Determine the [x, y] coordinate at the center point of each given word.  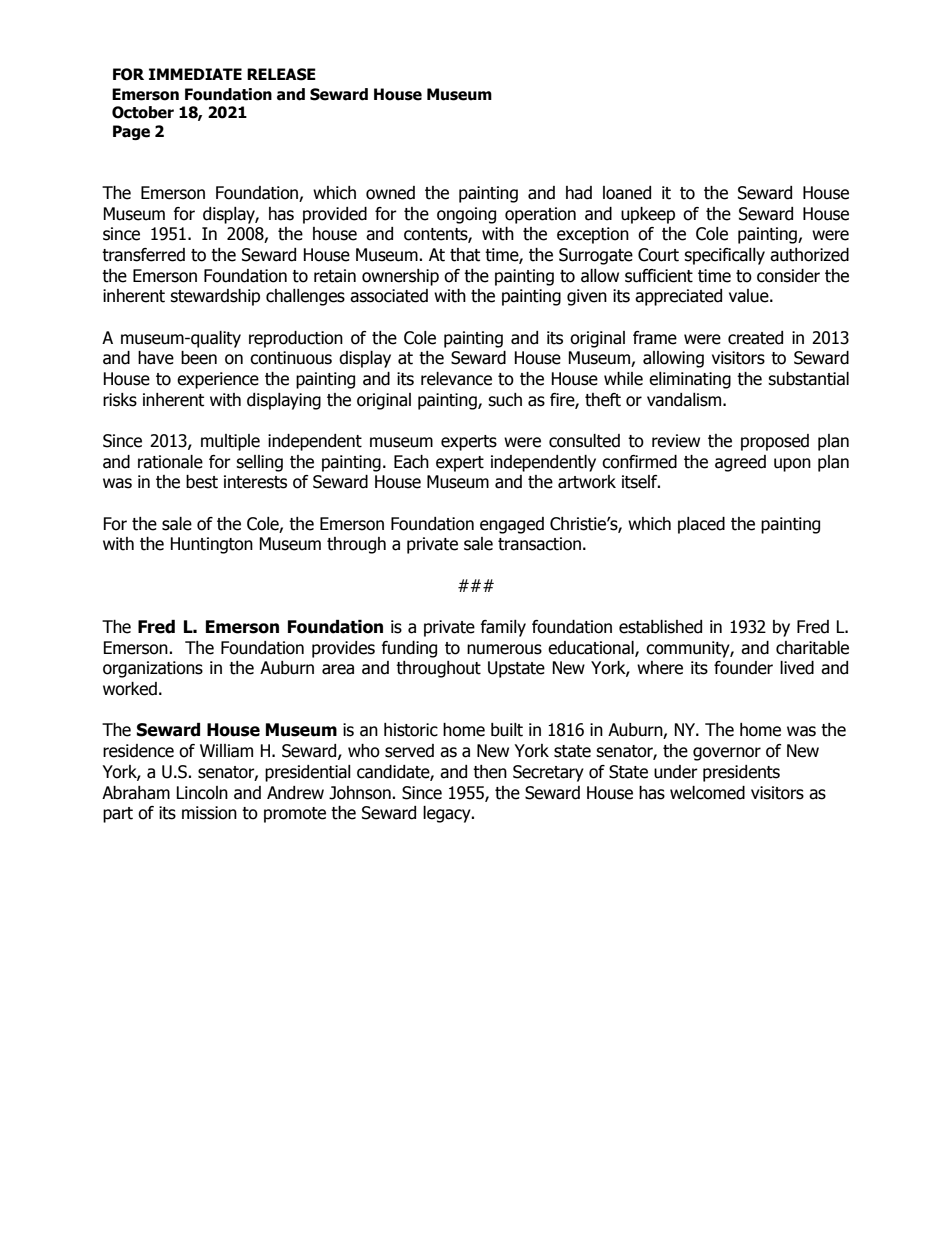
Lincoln [202, 793]
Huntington [211, 545]
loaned [627, 193]
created [755, 338]
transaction [539, 544]
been [199, 358]
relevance [456, 379]
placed [701, 525]
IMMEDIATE [195, 74]
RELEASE [281, 74]
